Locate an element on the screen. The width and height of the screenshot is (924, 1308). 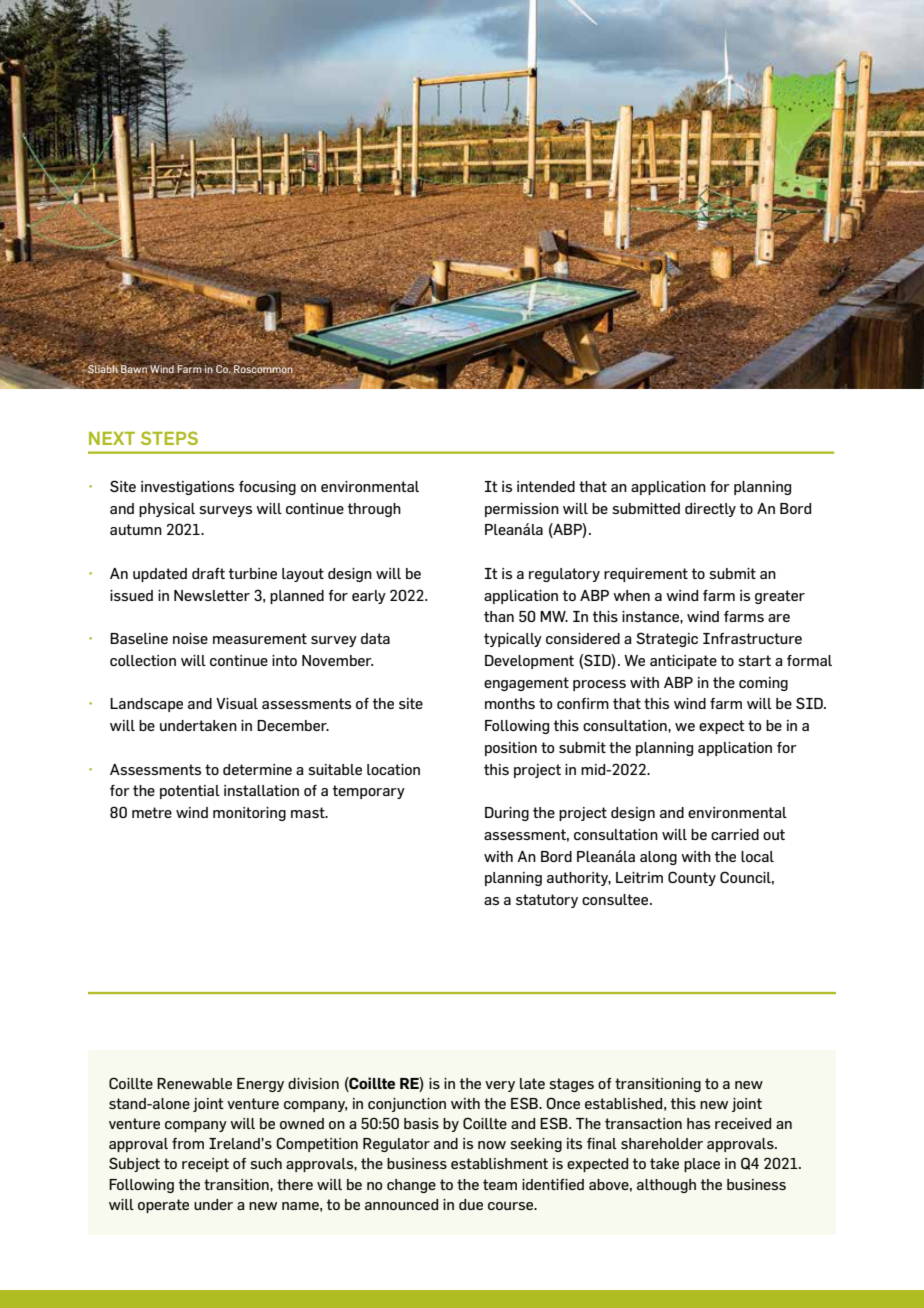
noise is located at coordinates (190, 638).
